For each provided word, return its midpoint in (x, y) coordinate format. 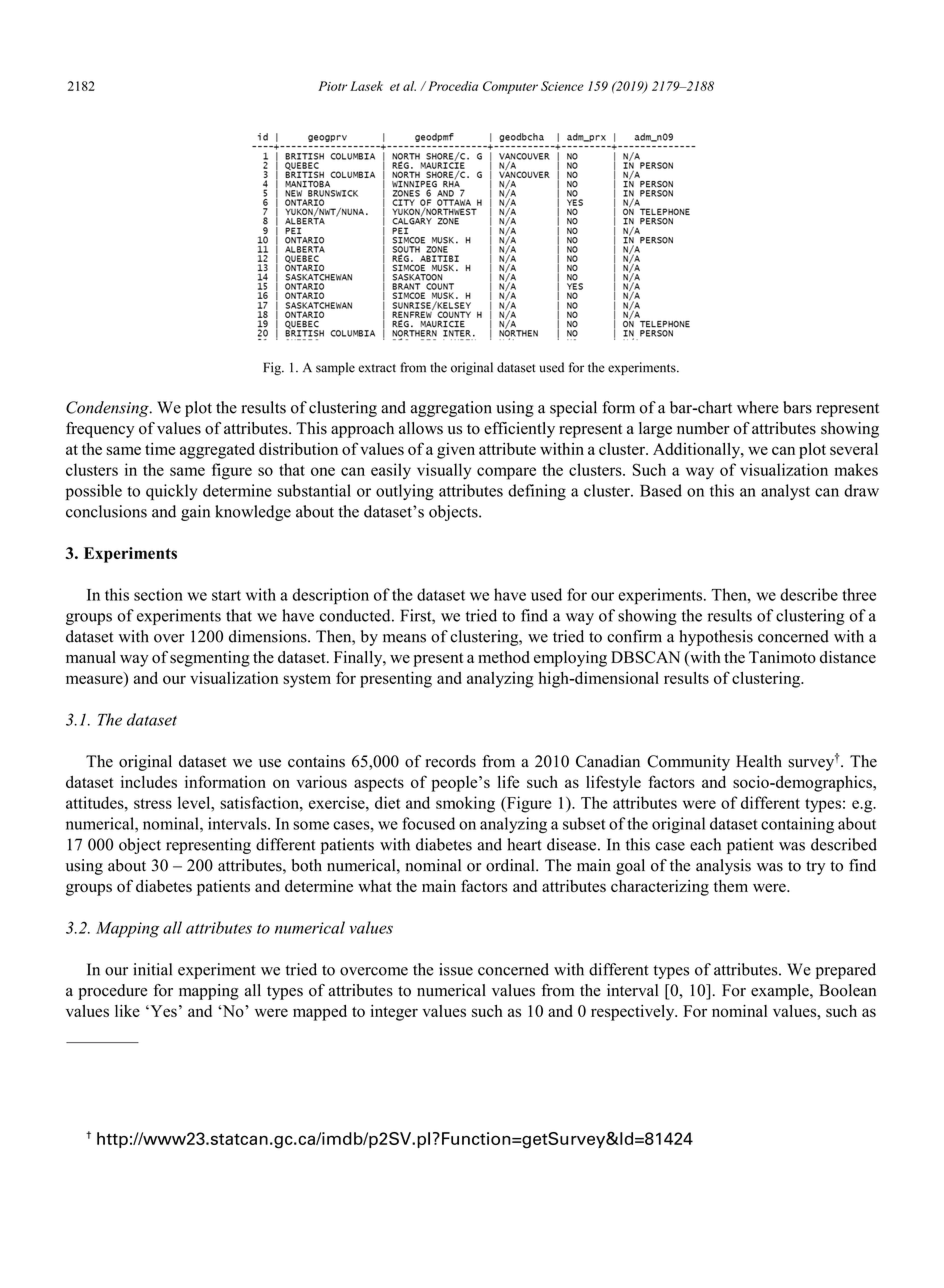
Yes (162, 1011)
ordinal (511, 865)
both (307, 865)
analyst (785, 492)
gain (195, 513)
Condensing (108, 409)
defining (537, 492)
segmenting (210, 659)
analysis (723, 867)
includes (149, 782)
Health (759, 761)
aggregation (451, 409)
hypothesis (716, 638)
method (504, 657)
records (451, 761)
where (758, 407)
